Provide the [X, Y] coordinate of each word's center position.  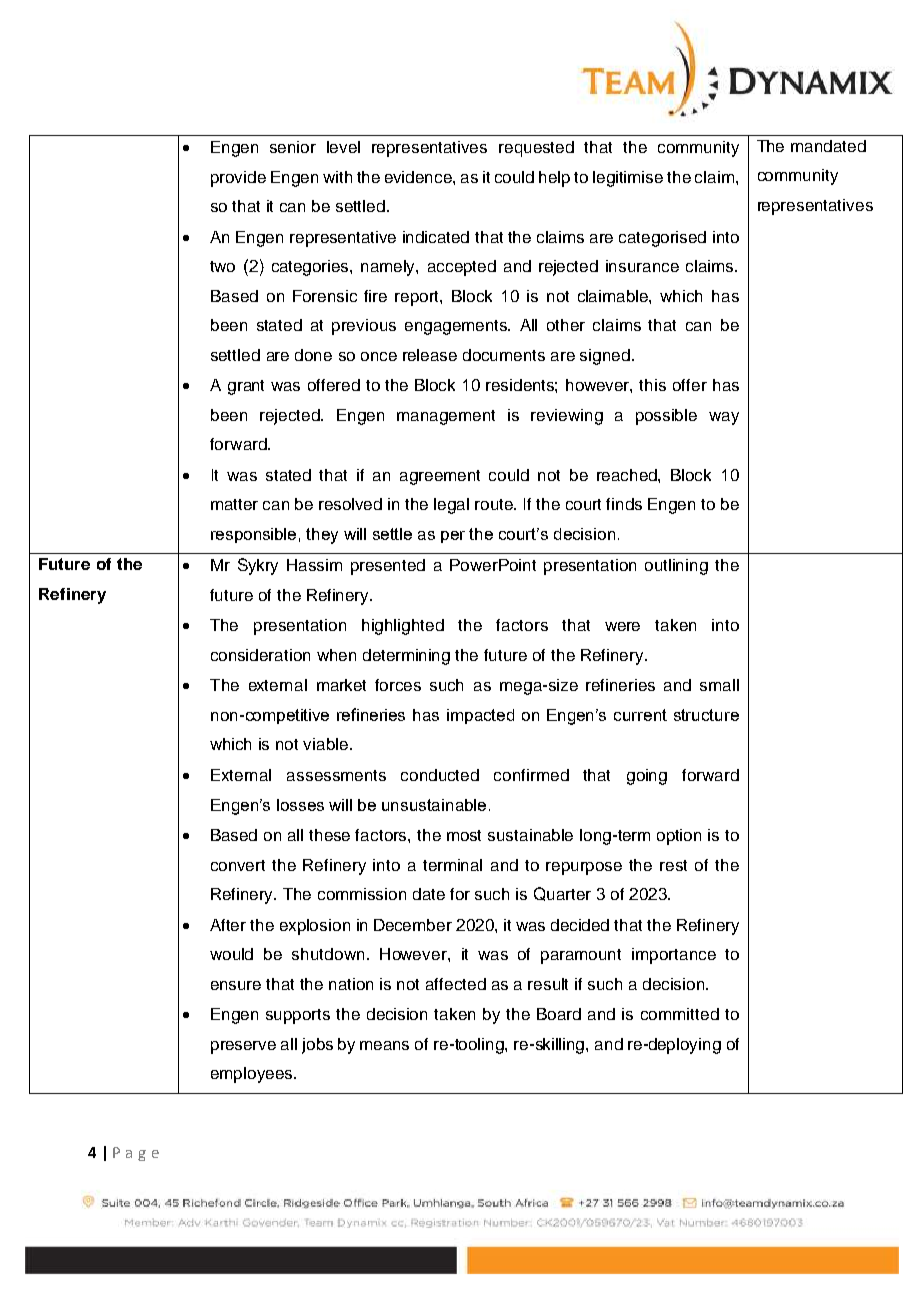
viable [327, 744]
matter [234, 504]
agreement [440, 477]
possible [666, 417]
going [647, 777]
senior [293, 147]
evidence [419, 177]
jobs [317, 1046]
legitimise [628, 179]
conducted [440, 775]
